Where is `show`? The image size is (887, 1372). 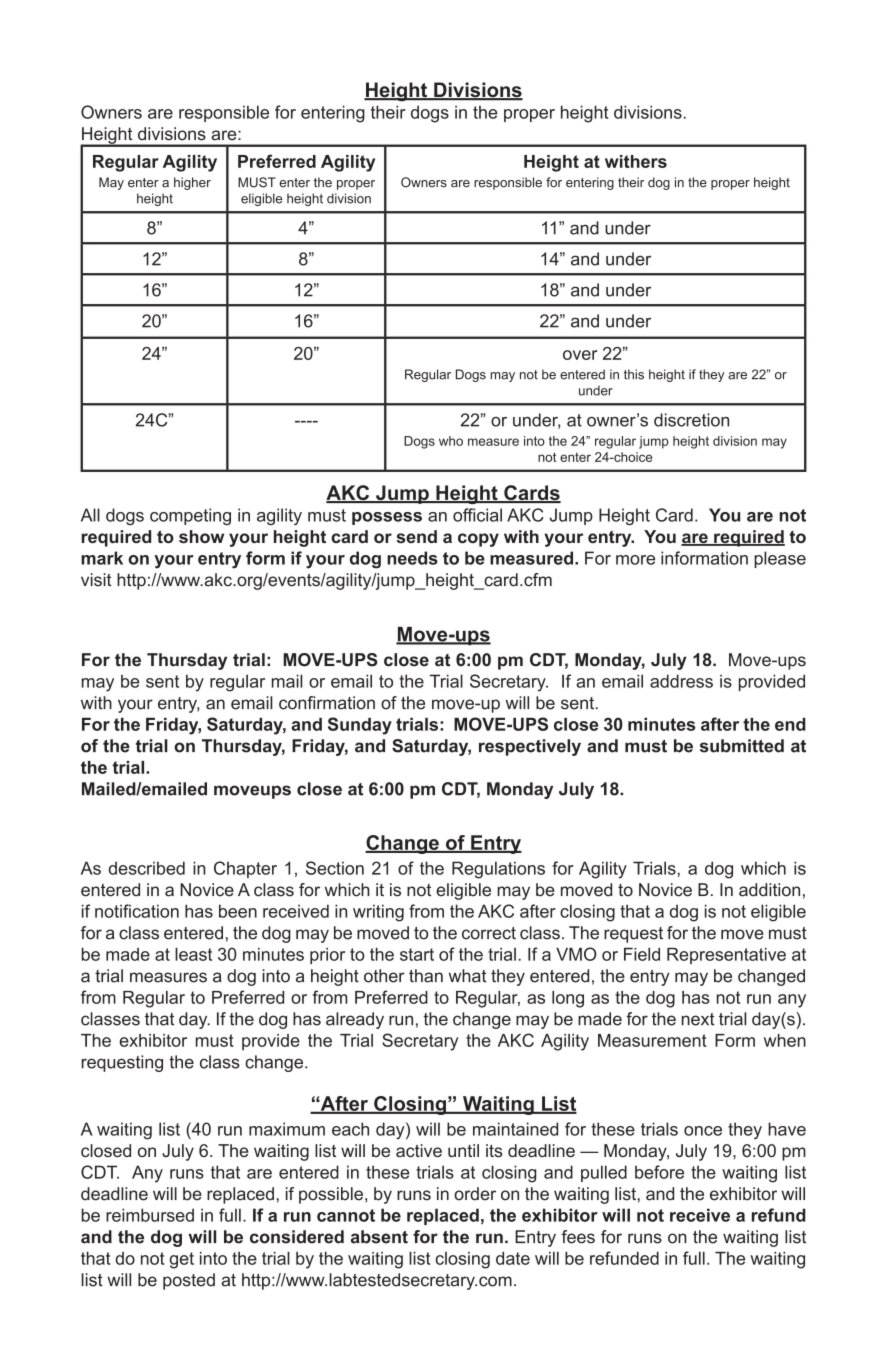 show is located at coordinates (201, 536).
